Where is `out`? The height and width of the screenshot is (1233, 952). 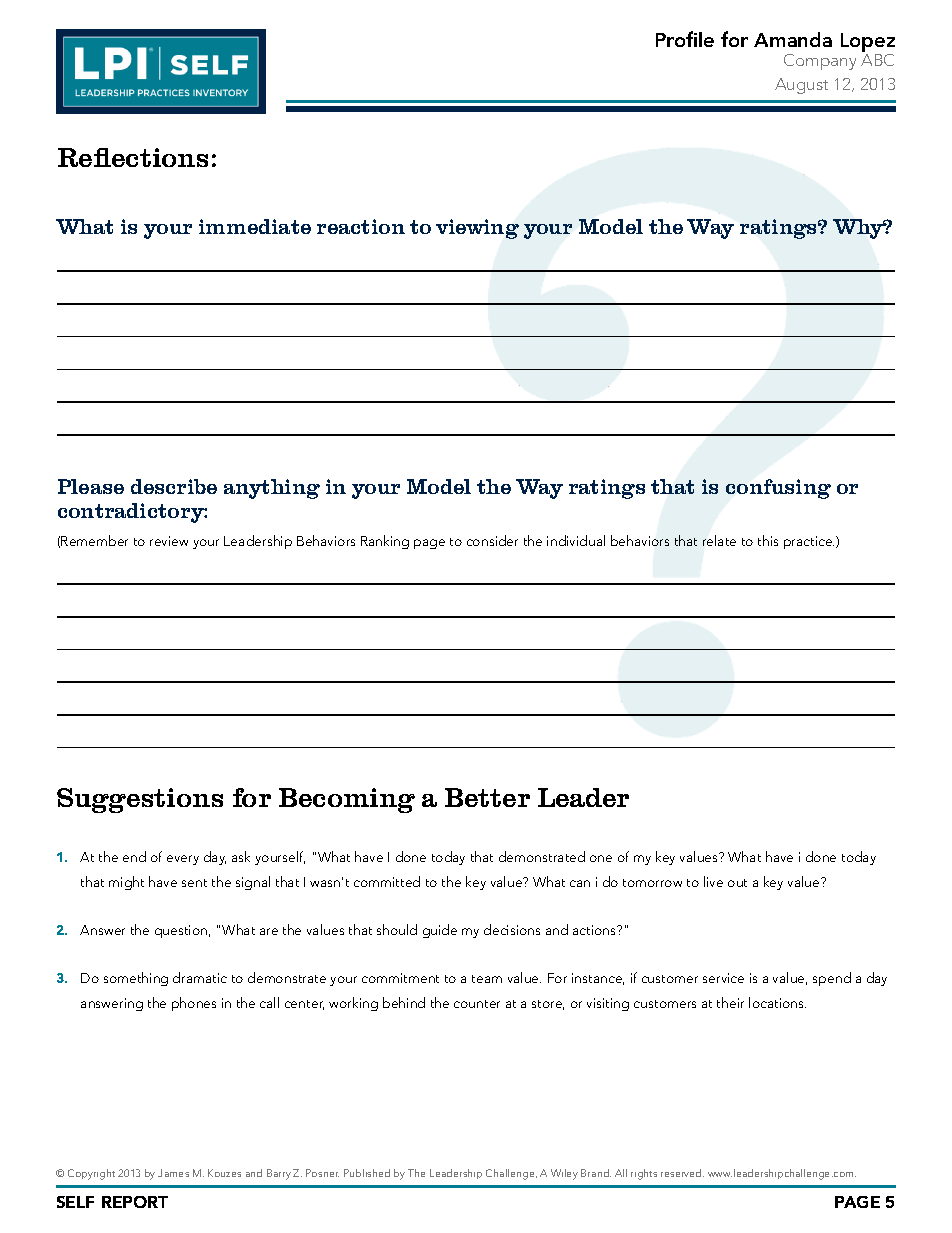
out is located at coordinates (737, 883).
